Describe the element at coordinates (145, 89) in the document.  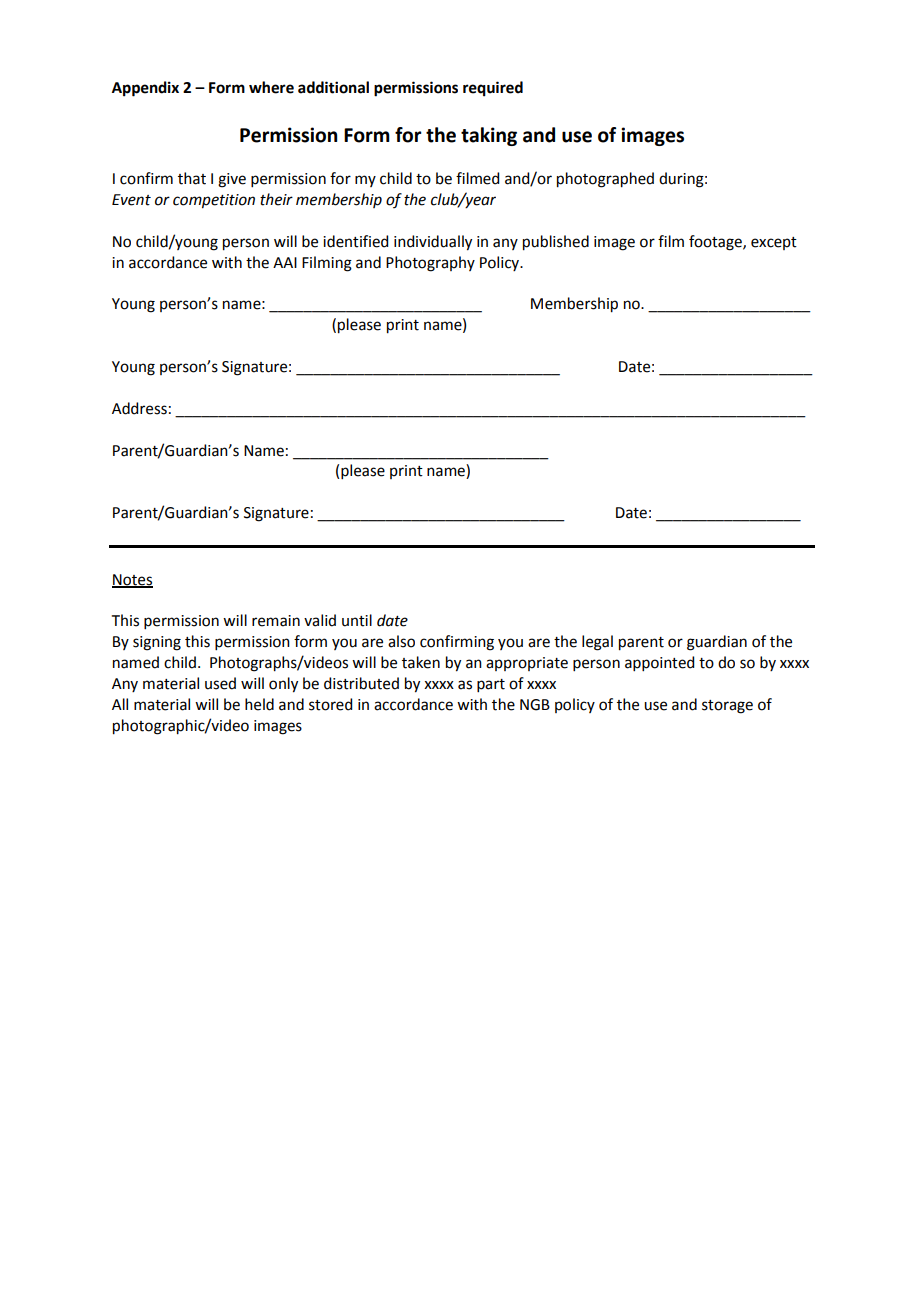
I see `Appendix` at that location.
